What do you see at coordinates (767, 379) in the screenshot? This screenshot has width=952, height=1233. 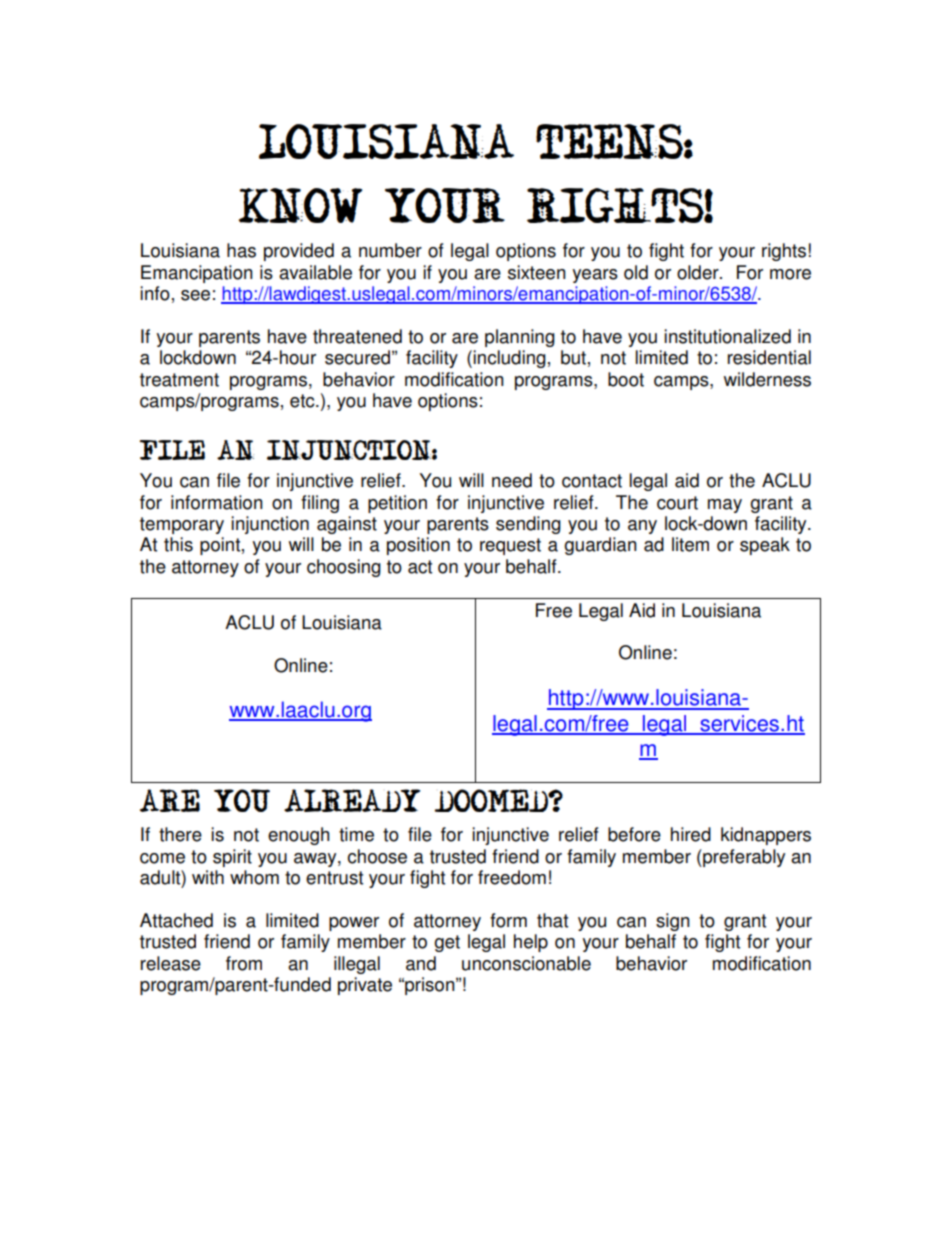 I see `wilderness` at bounding box center [767, 379].
